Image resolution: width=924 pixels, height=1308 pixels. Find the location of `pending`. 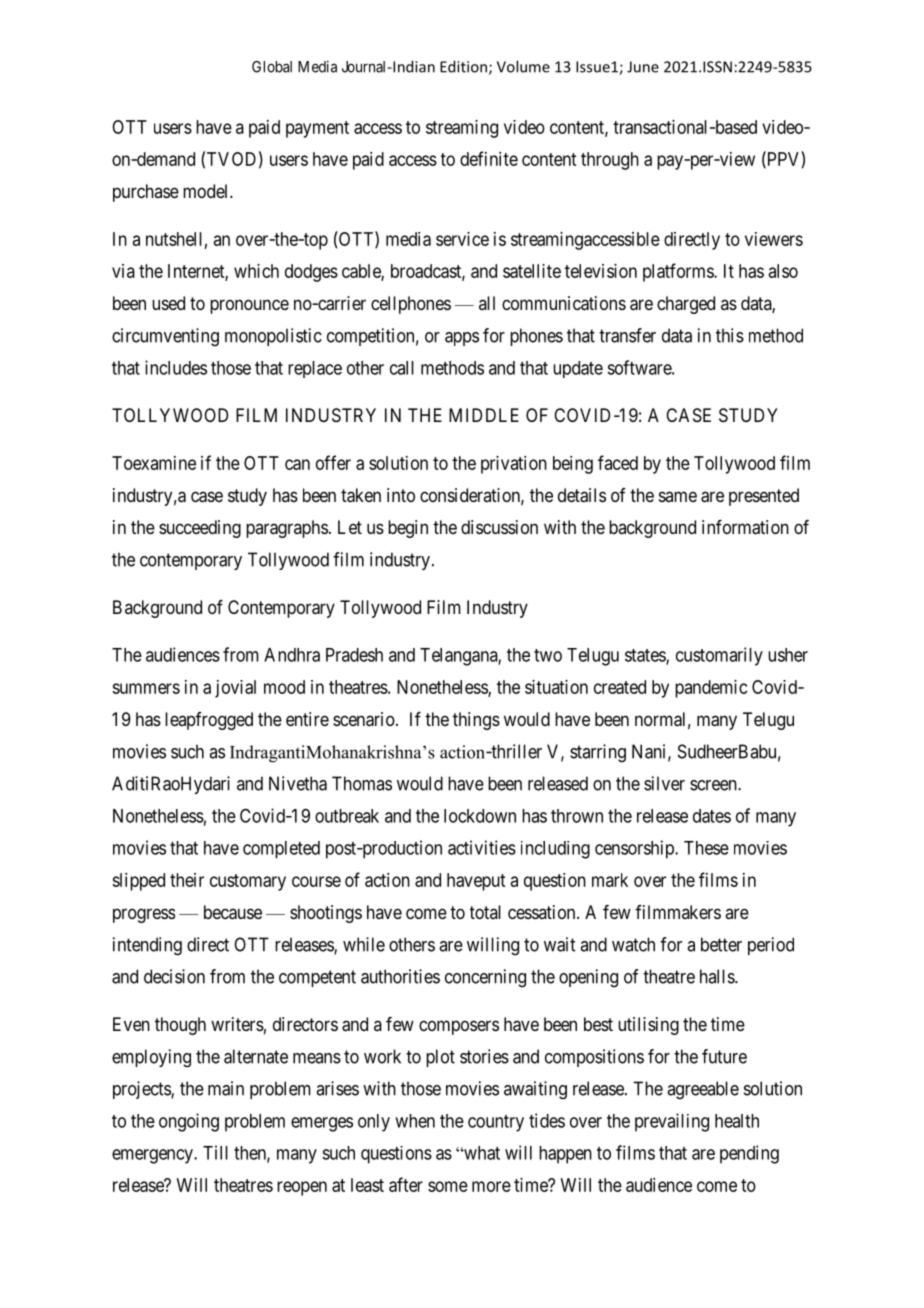

pending is located at coordinates (749, 1154).
